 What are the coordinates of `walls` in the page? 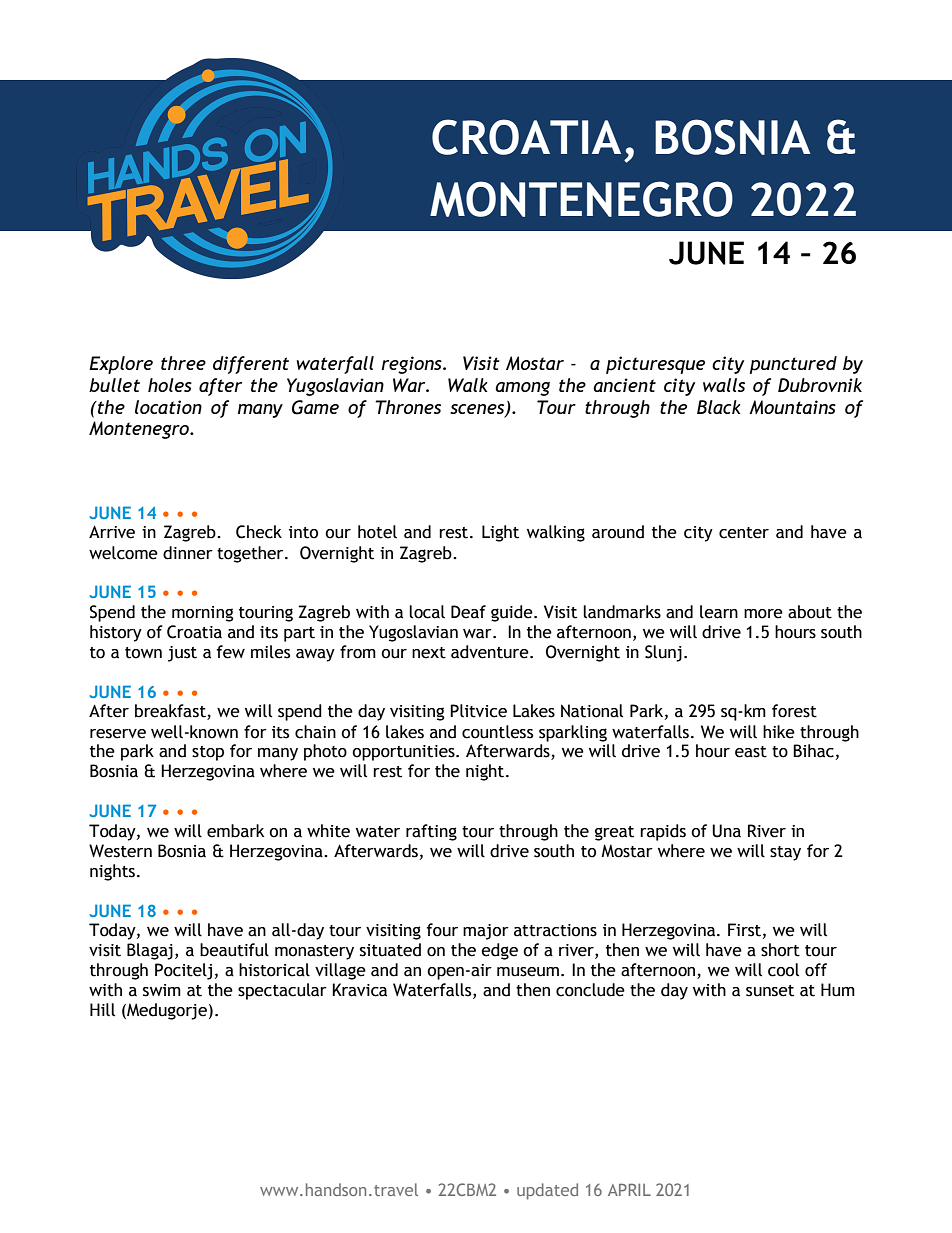 It's located at (724, 385).
